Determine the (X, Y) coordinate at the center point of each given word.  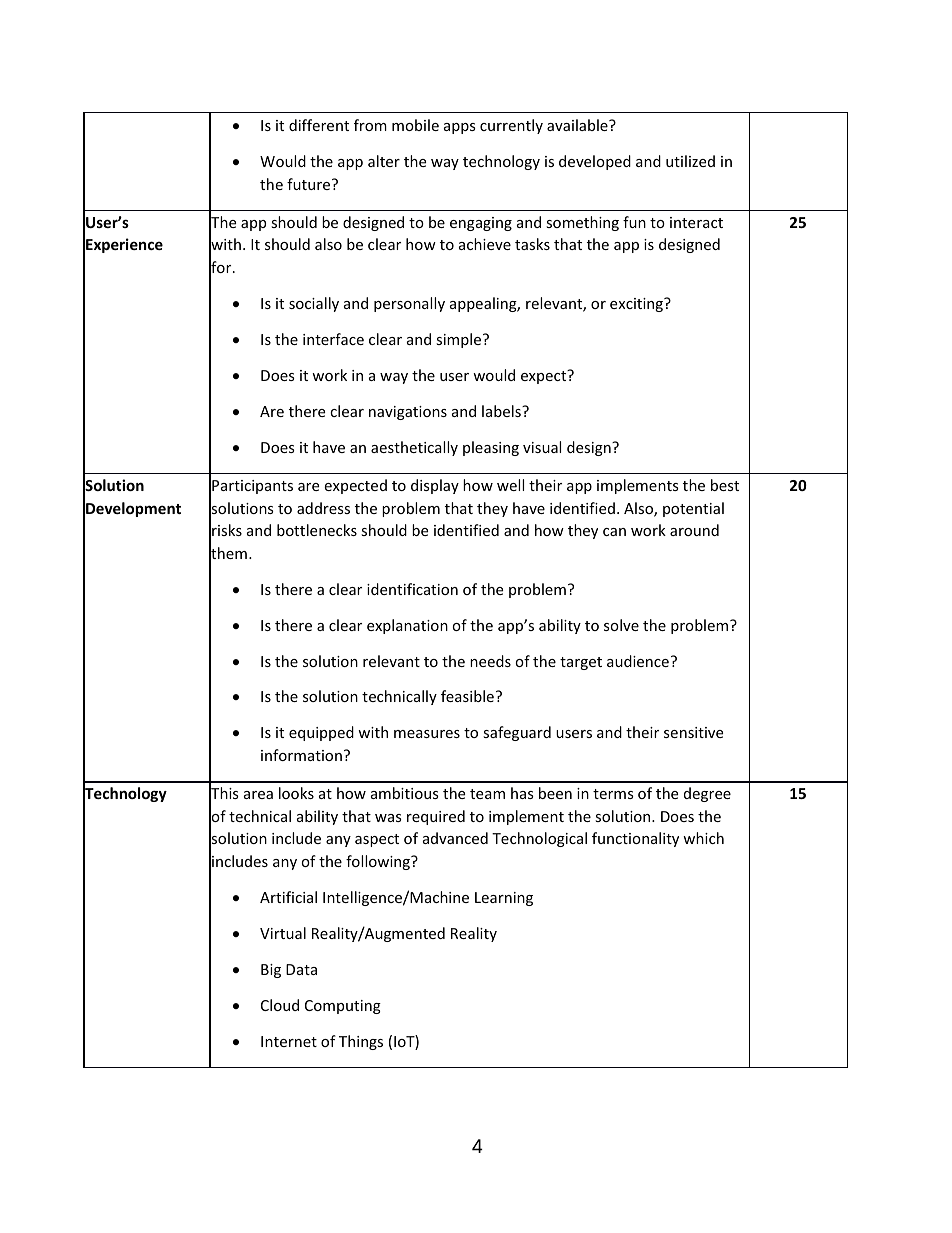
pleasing (491, 448)
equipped (321, 733)
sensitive (693, 732)
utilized (690, 161)
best (725, 485)
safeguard (517, 733)
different (319, 125)
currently (511, 126)
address (323, 508)
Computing (343, 1007)
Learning (504, 899)
